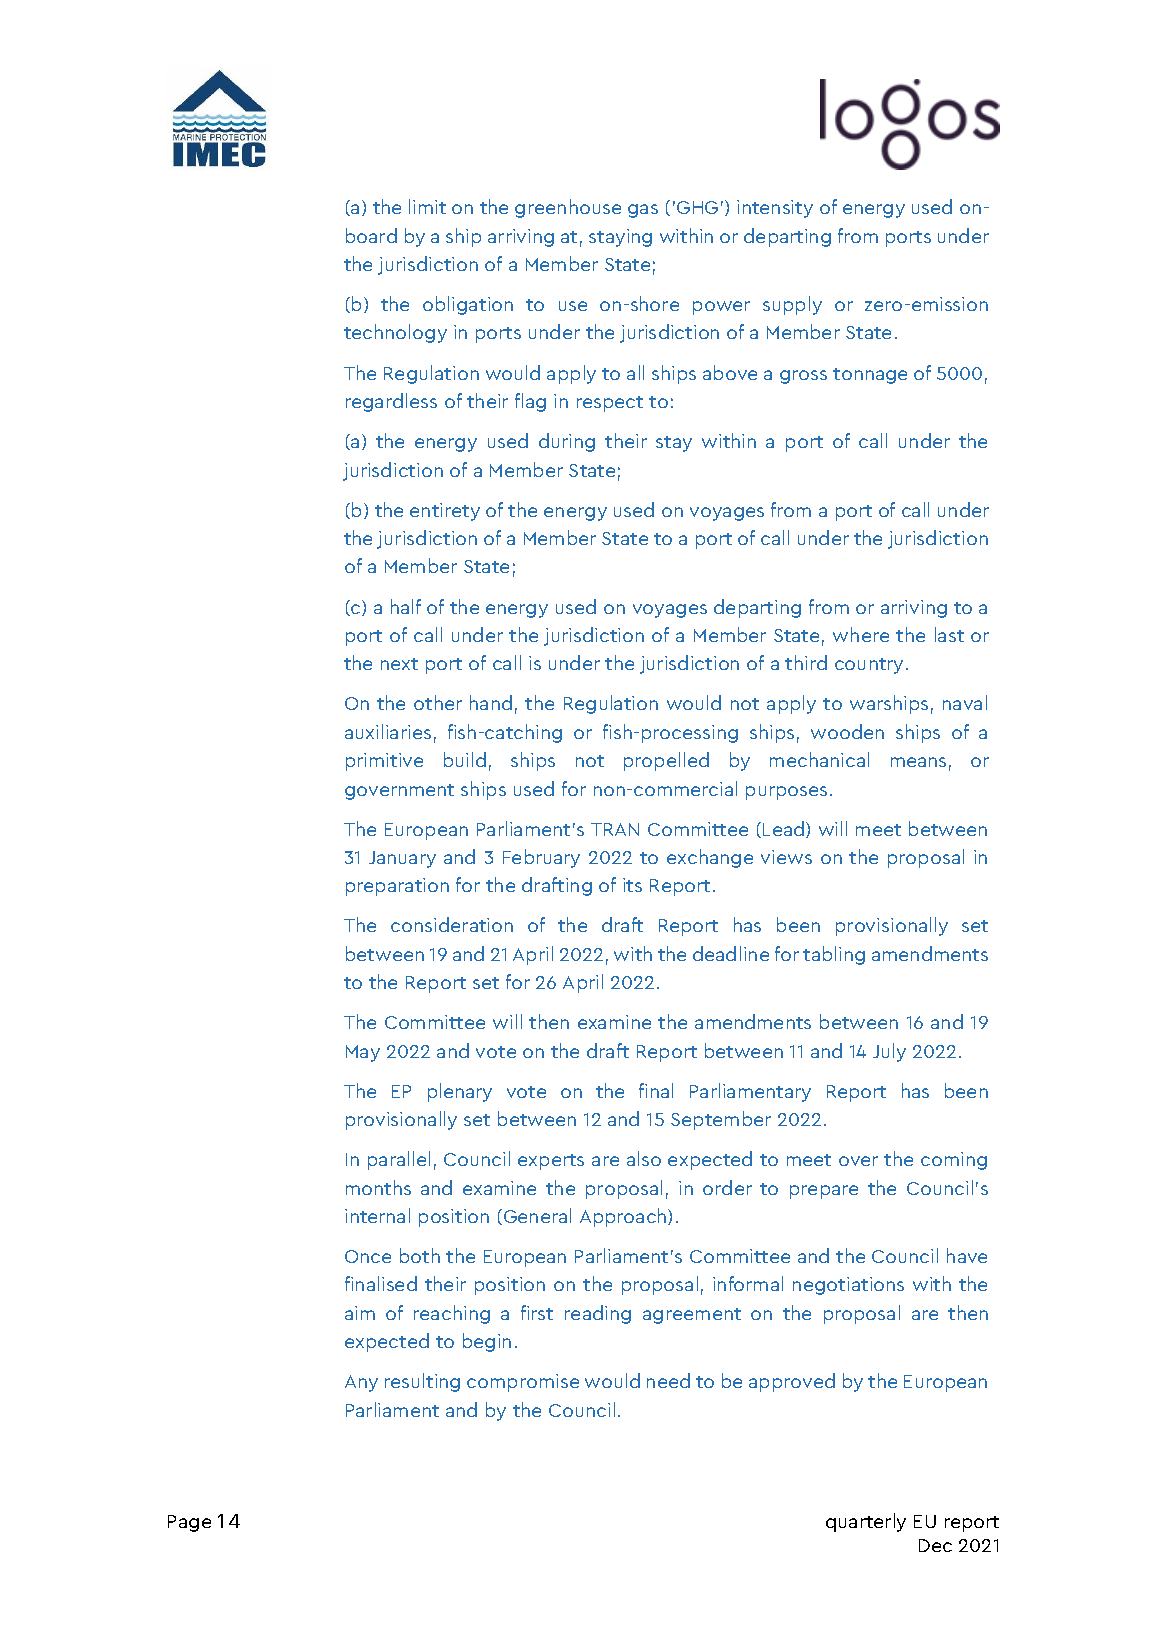 This page has height=1652, width=1167. Describe the element at coordinates (643, 211) in the page. I see `gas` at that location.
